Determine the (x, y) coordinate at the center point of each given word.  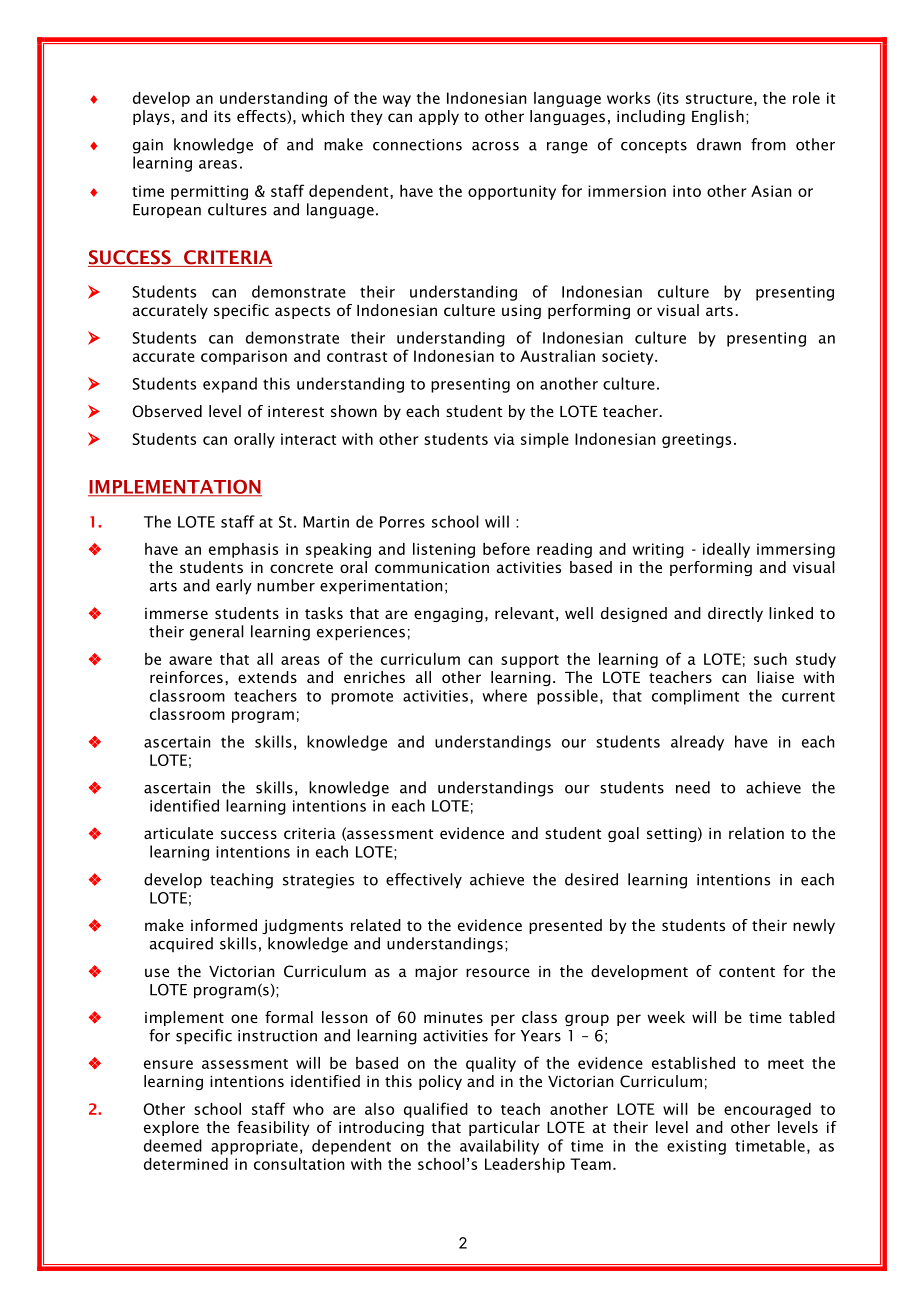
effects (262, 117)
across (495, 146)
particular (504, 1128)
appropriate (254, 1147)
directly (735, 614)
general (217, 633)
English (718, 117)
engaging (448, 615)
